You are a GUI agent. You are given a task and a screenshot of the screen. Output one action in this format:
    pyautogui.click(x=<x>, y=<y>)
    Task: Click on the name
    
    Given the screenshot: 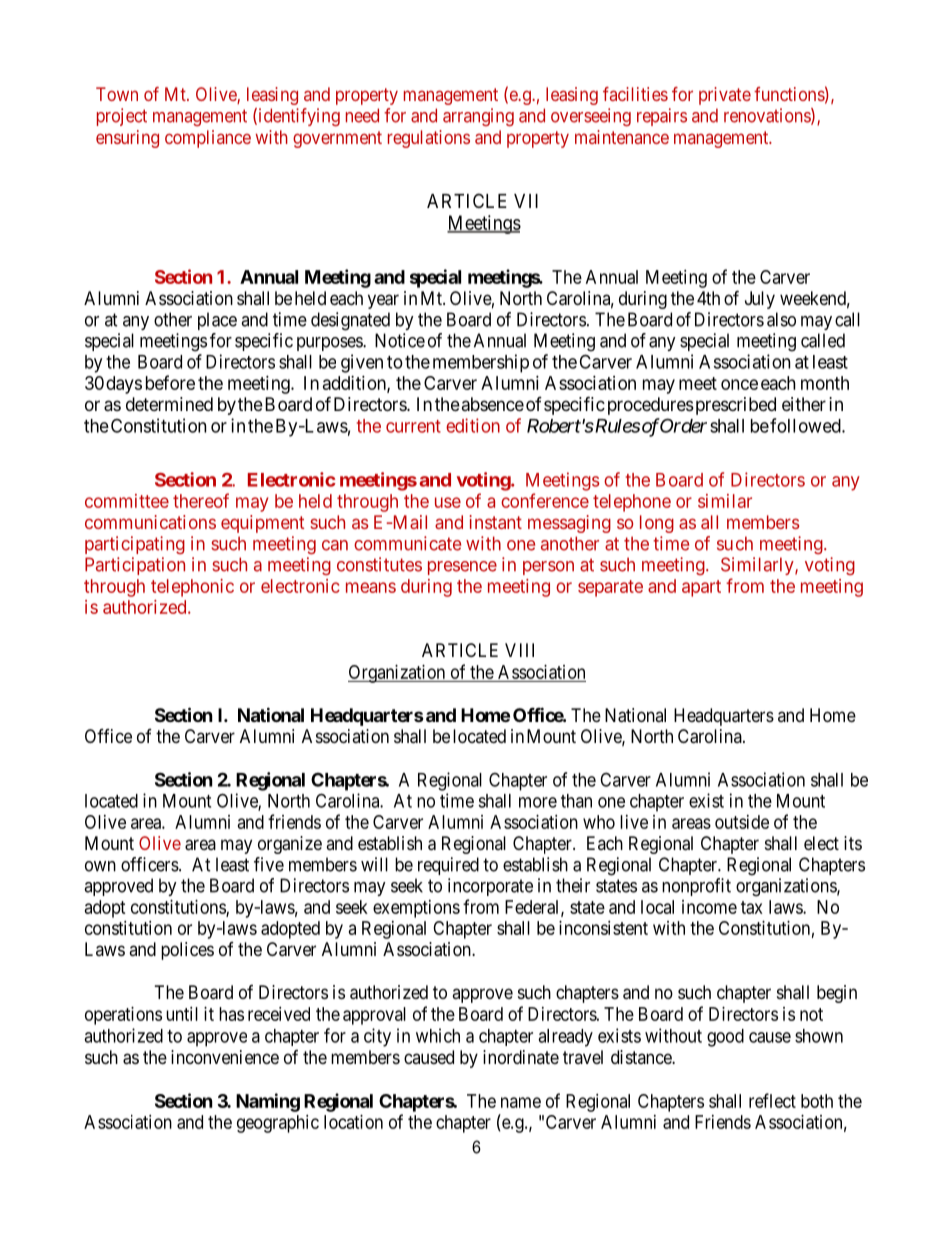 What is the action you would take?
    pyautogui.click(x=521, y=1102)
